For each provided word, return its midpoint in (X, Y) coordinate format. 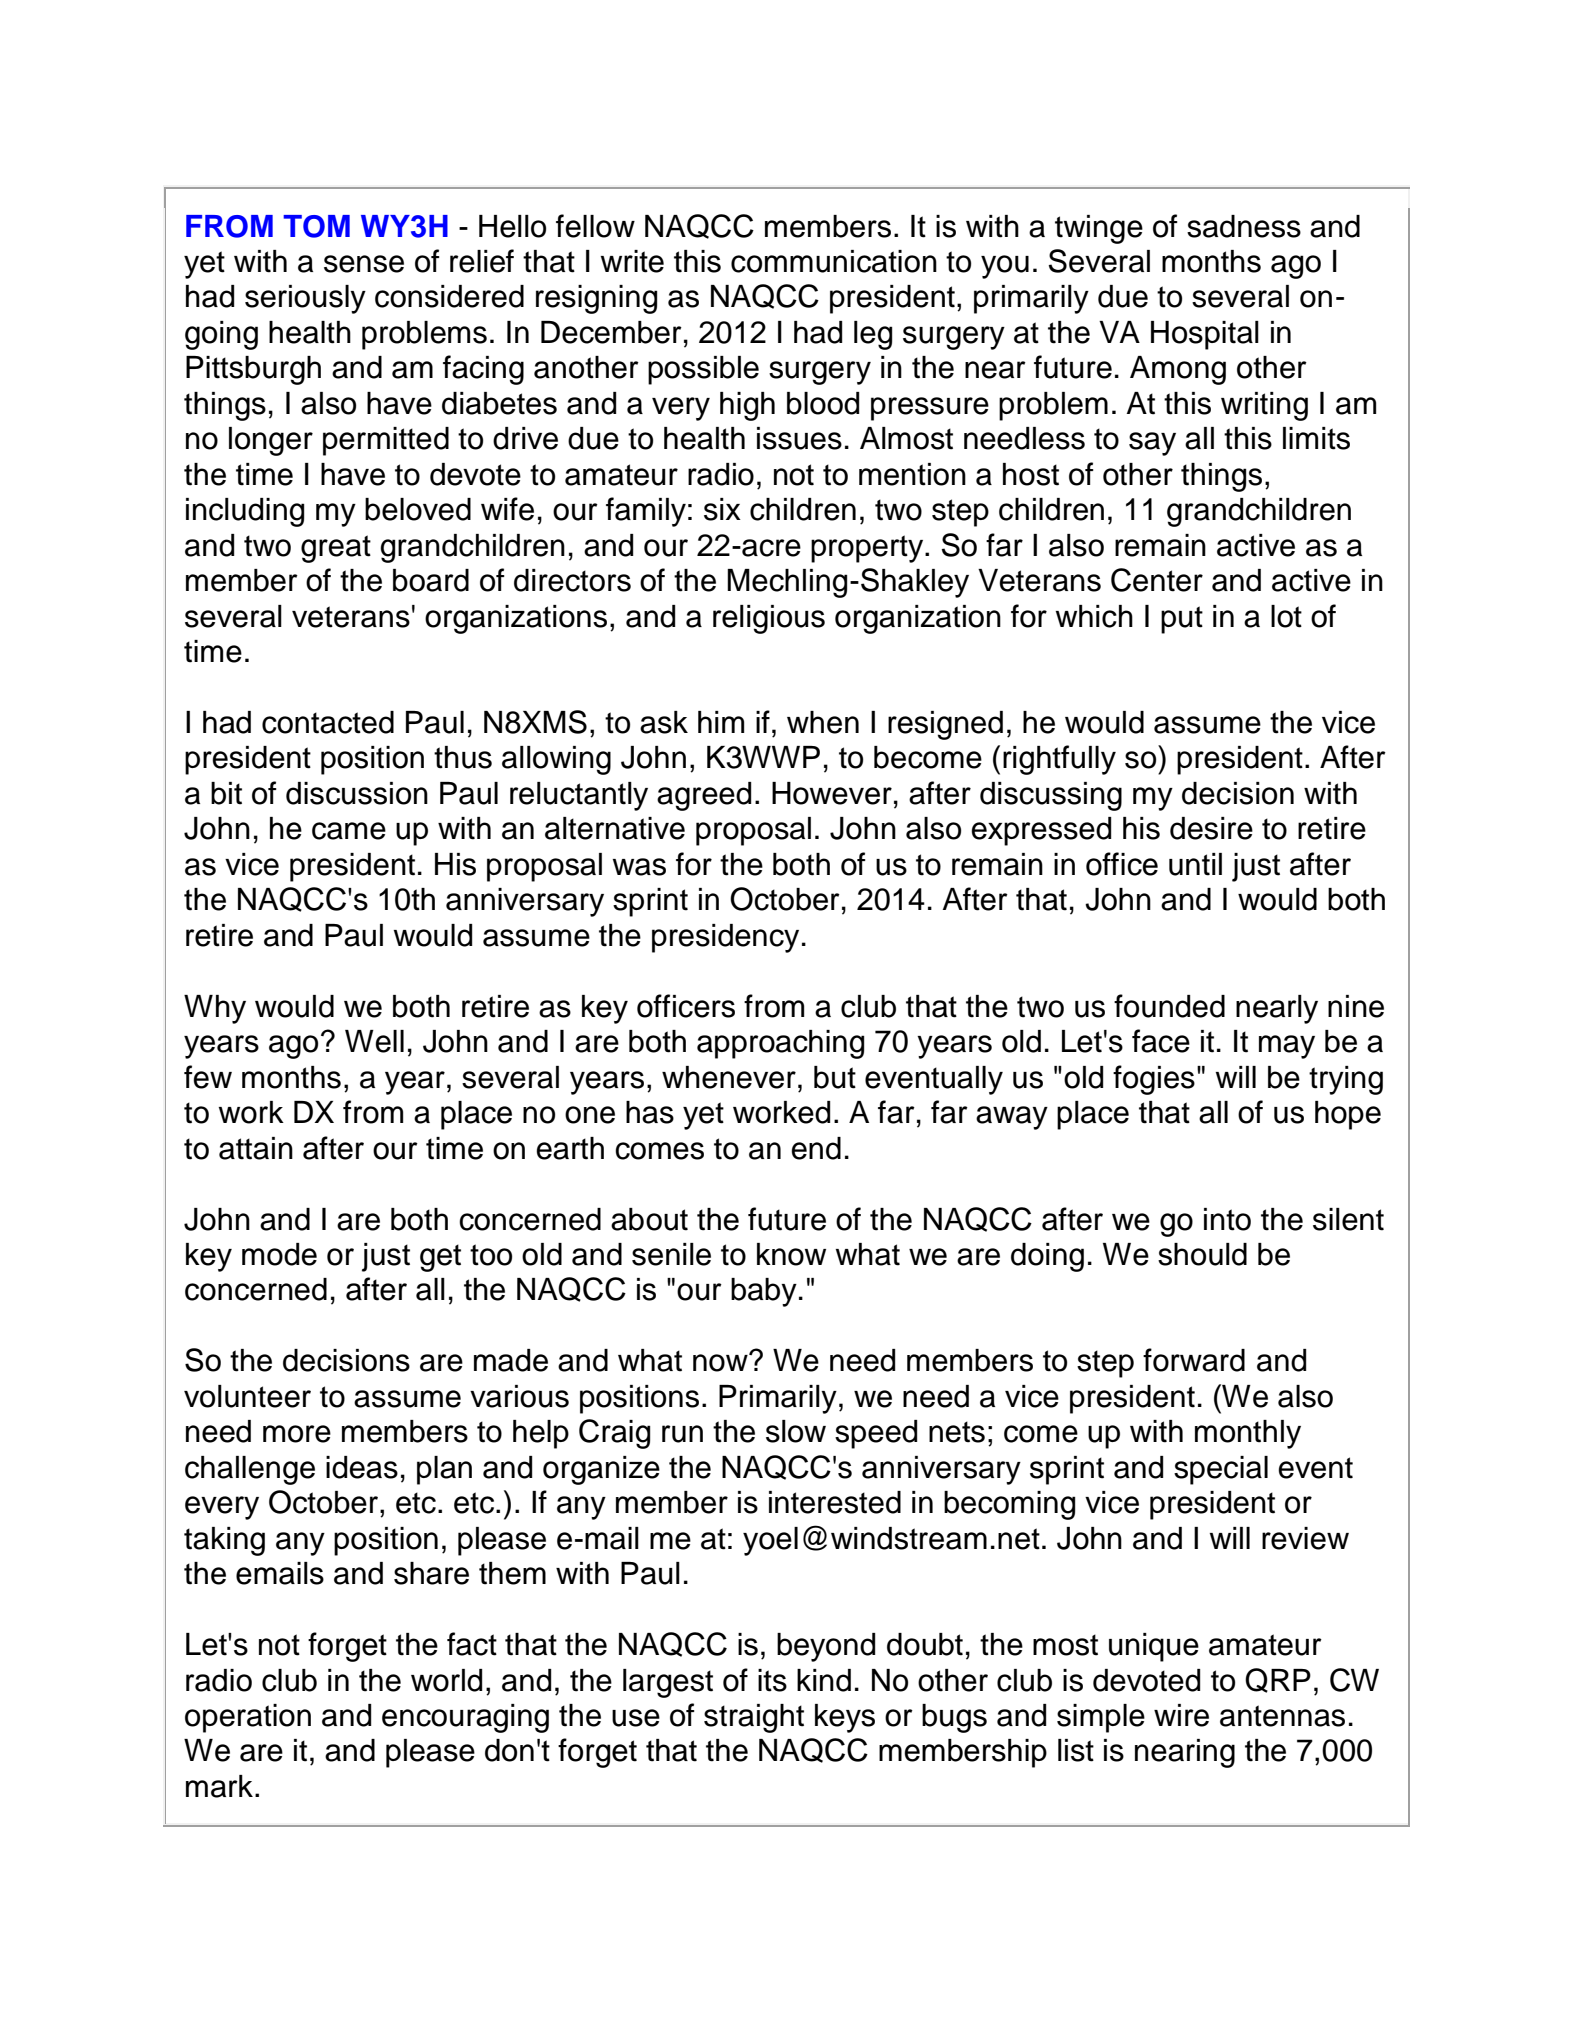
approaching (780, 1044)
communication (834, 261)
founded (1169, 1006)
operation (248, 1718)
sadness (1244, 226)
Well (374, 1041)
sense (364, 264)
